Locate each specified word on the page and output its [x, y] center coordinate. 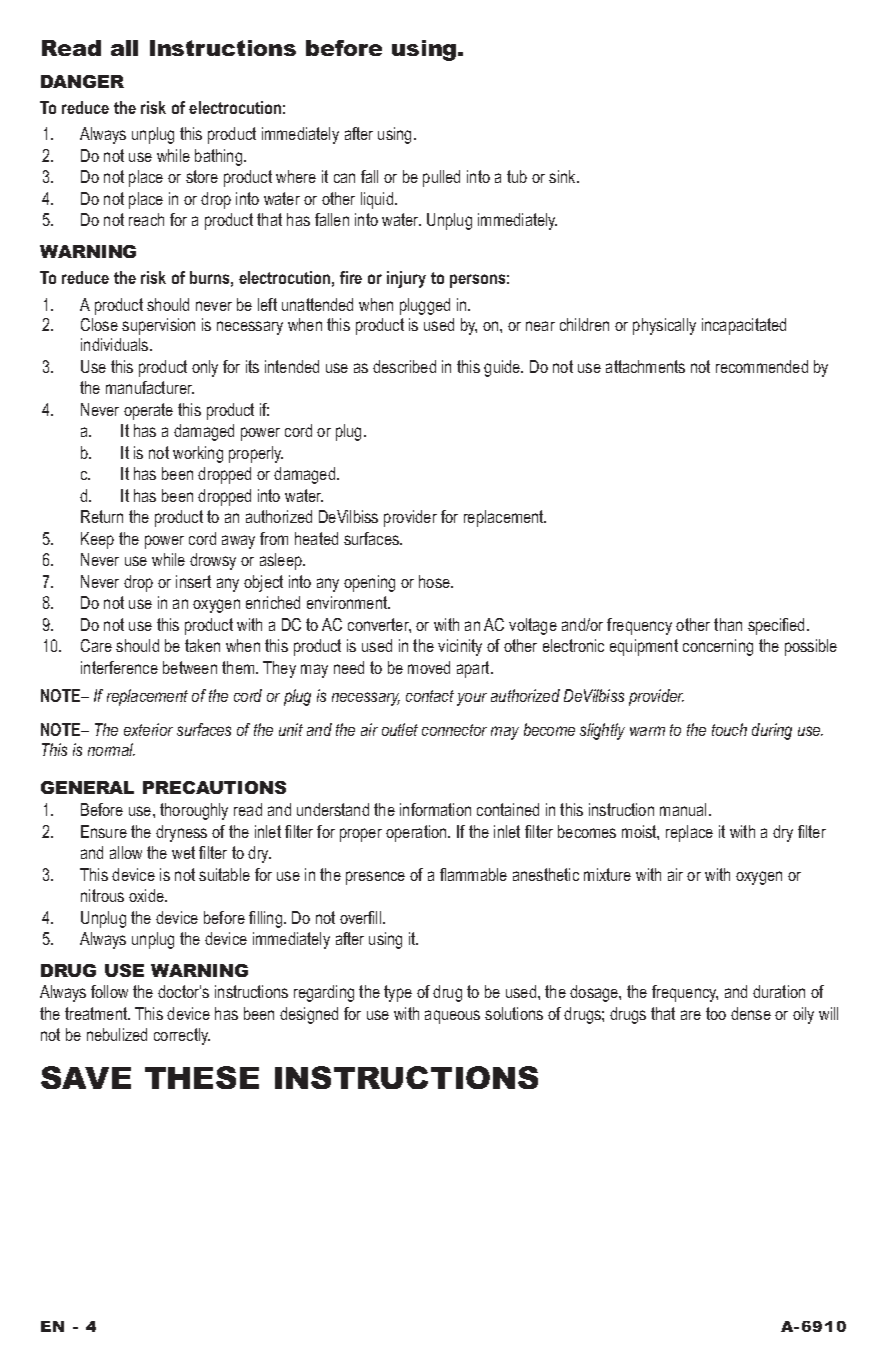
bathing [220, 157]
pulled [441, 178]
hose [436, 581]
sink [563, 176]
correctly [182, 1036]
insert [193, 581]
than [728, 624]
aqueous [452, 1017]
